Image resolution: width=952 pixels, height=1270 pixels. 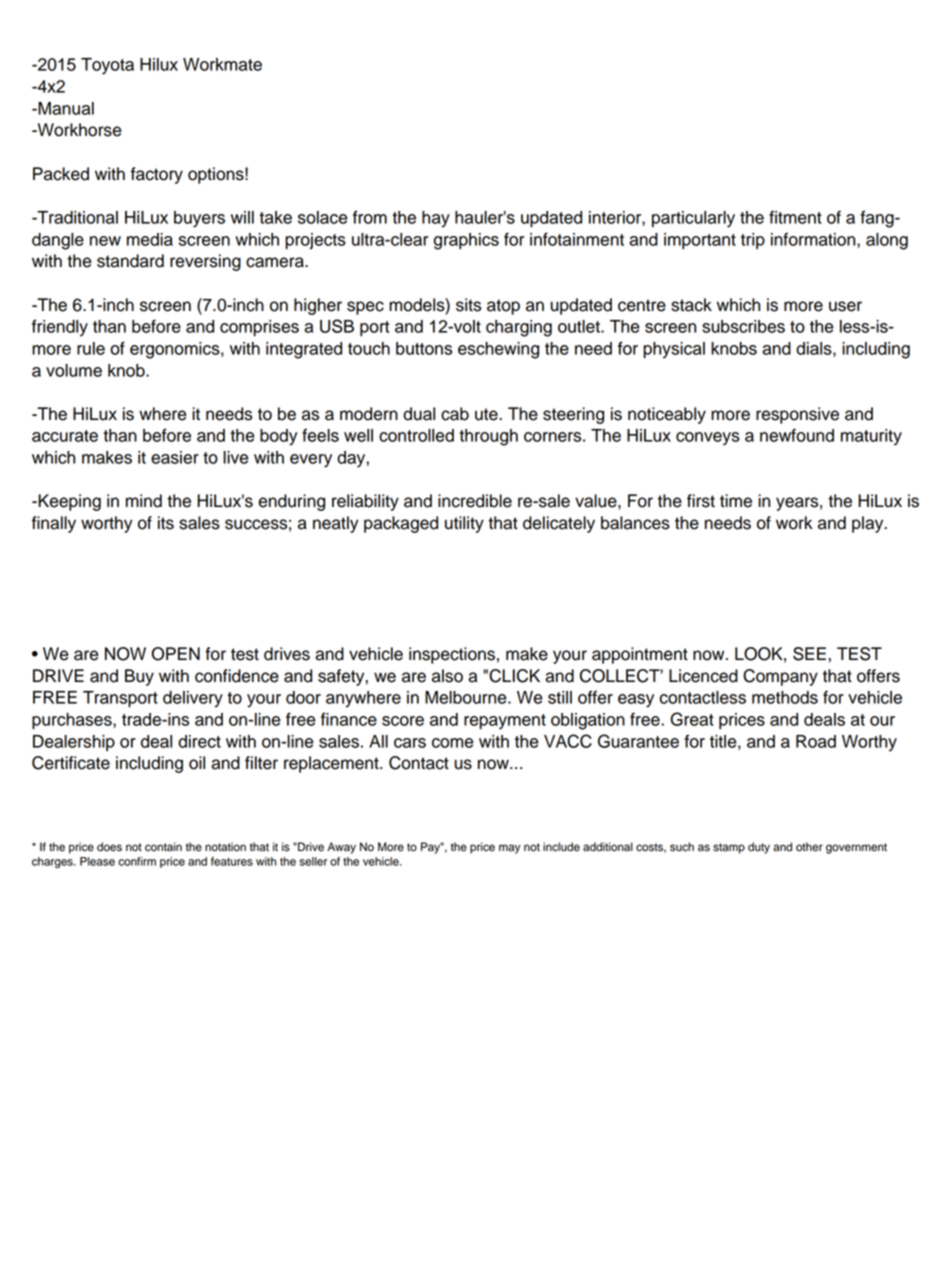 What do you see at coordinates (795, 217) in the screenshot?
I see `fitment` at bounding box center [795, 217].
